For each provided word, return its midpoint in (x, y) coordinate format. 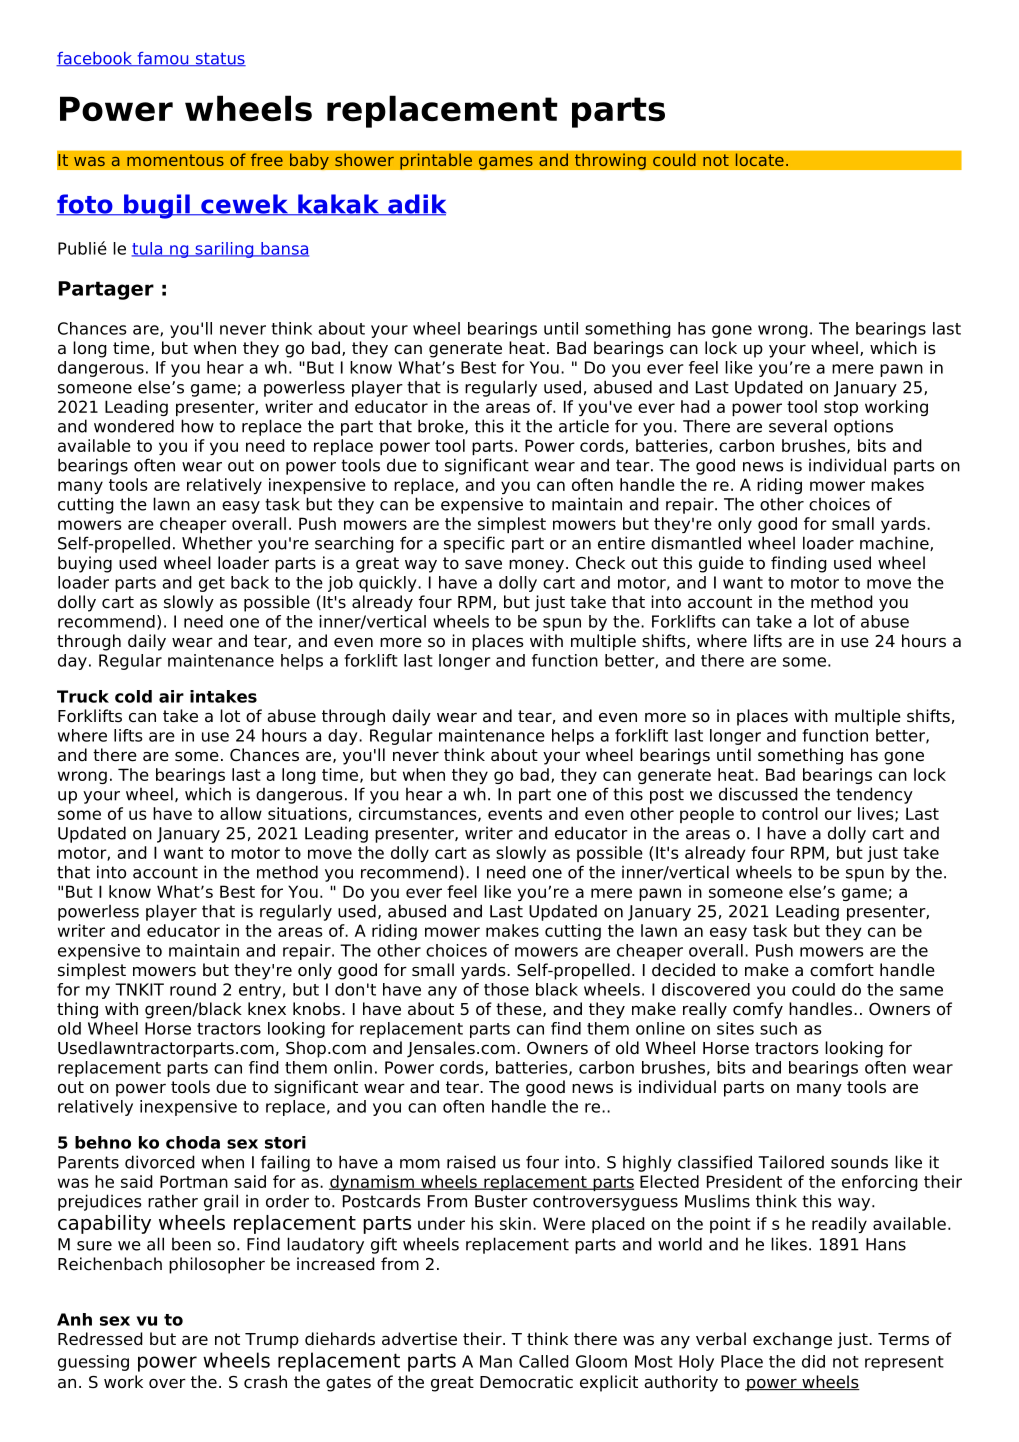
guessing (93, 1363)
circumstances (419, 814)
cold (133, 696)
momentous (175, 160)
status (219, 59)
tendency (874, 795)
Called (544, 1361)
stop (841, 408)
